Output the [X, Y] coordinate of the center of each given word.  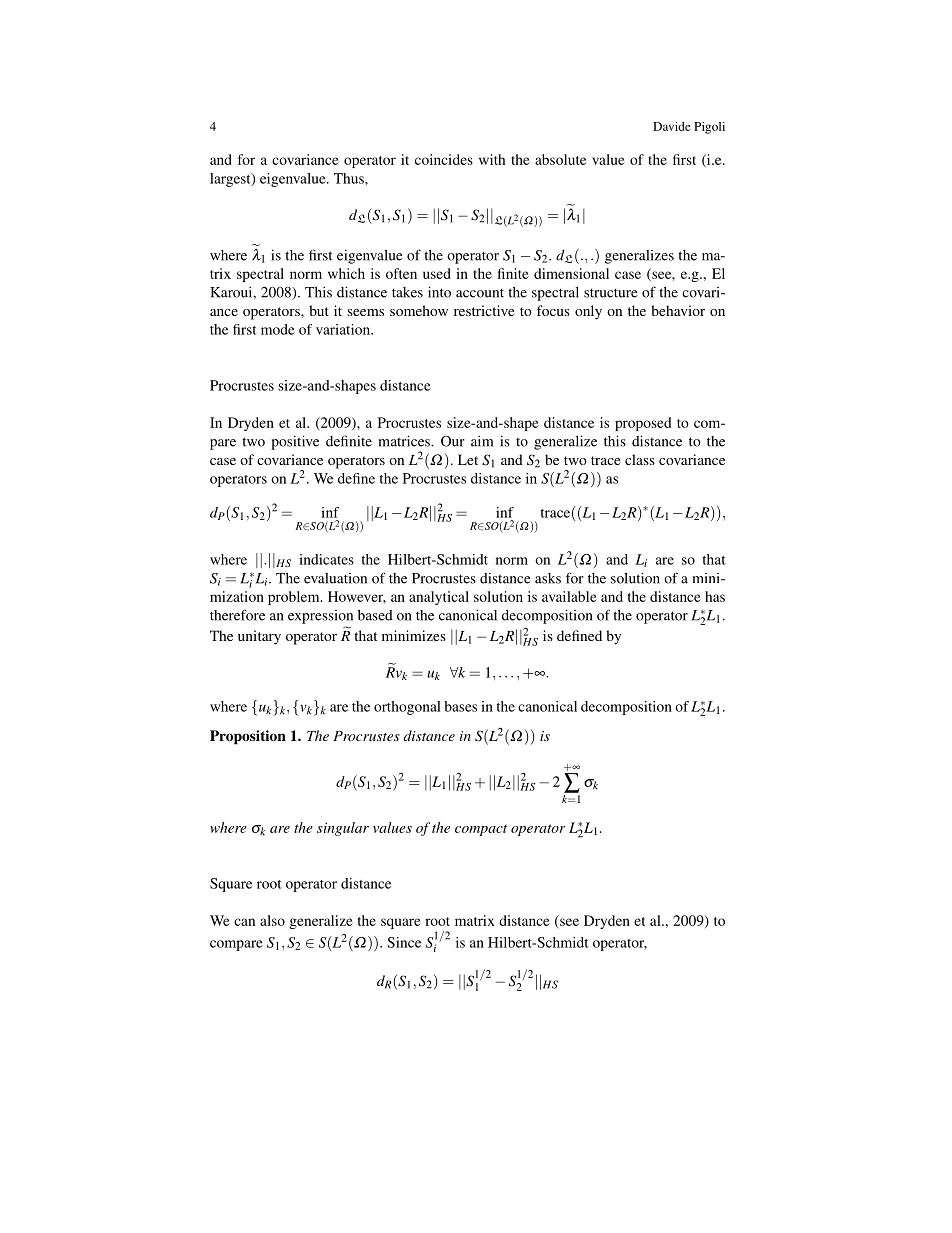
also [272, 920]
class [640, 459]
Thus [350, 178]
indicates [326, 559]
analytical [439, 598]
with [492, 159]
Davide [672, 126]
